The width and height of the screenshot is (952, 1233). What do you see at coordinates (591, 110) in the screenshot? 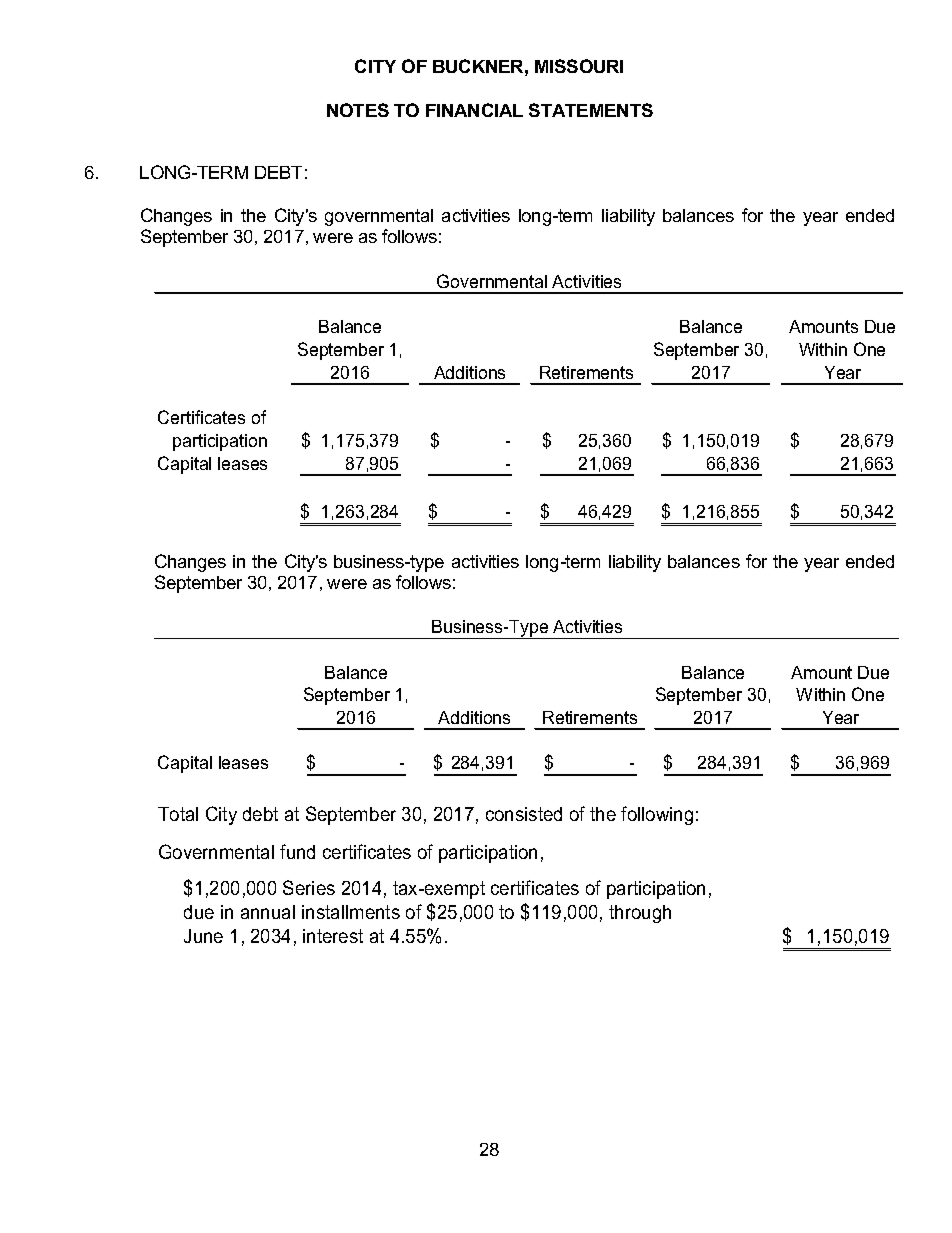
I see `STATEMENTS` at bounding box center [591, 110].
